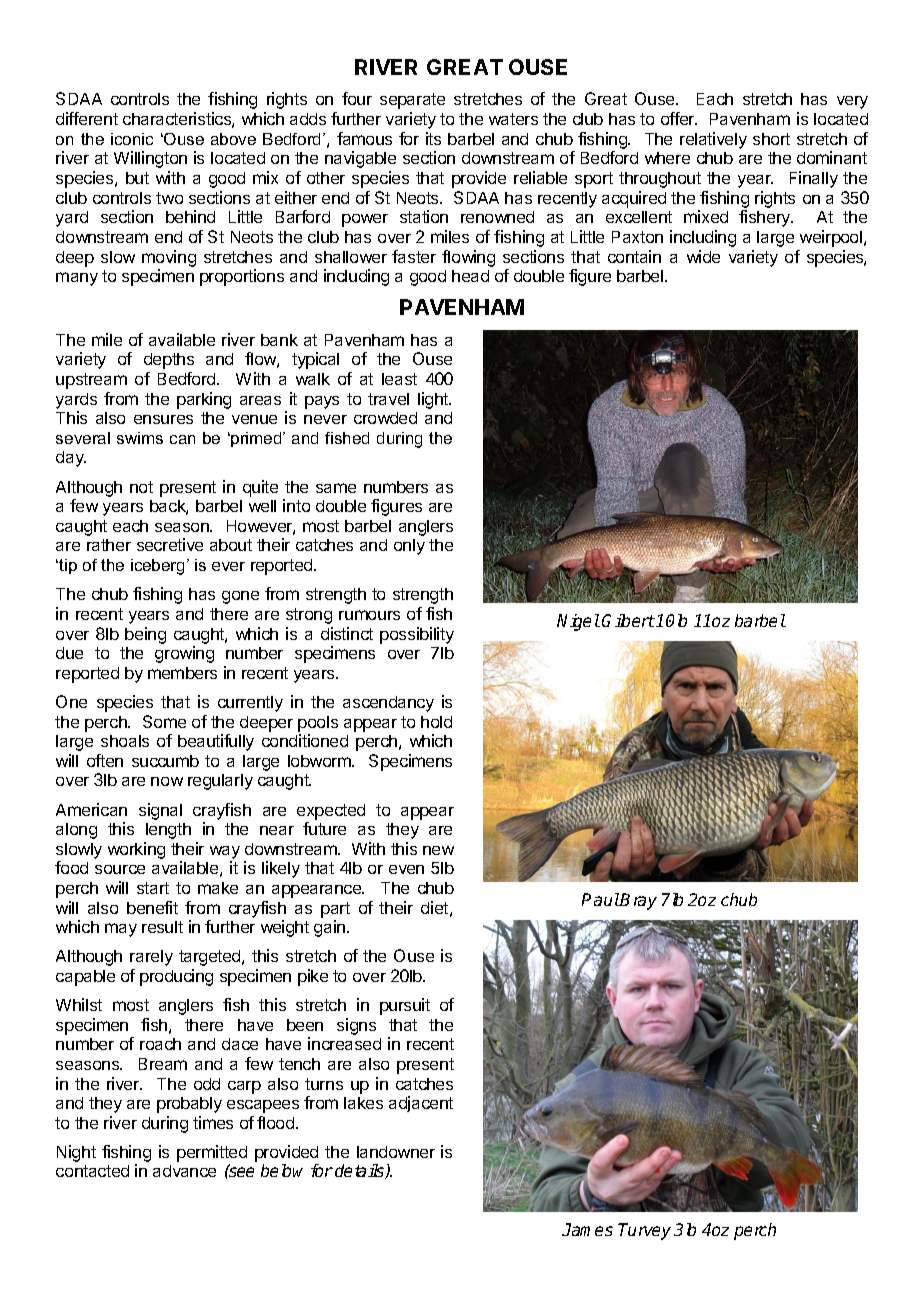 This screenshot has width=924, height=1308. Describe the element at coordinates (132, 139) in the screenshot. I see `iconic` at that location.
